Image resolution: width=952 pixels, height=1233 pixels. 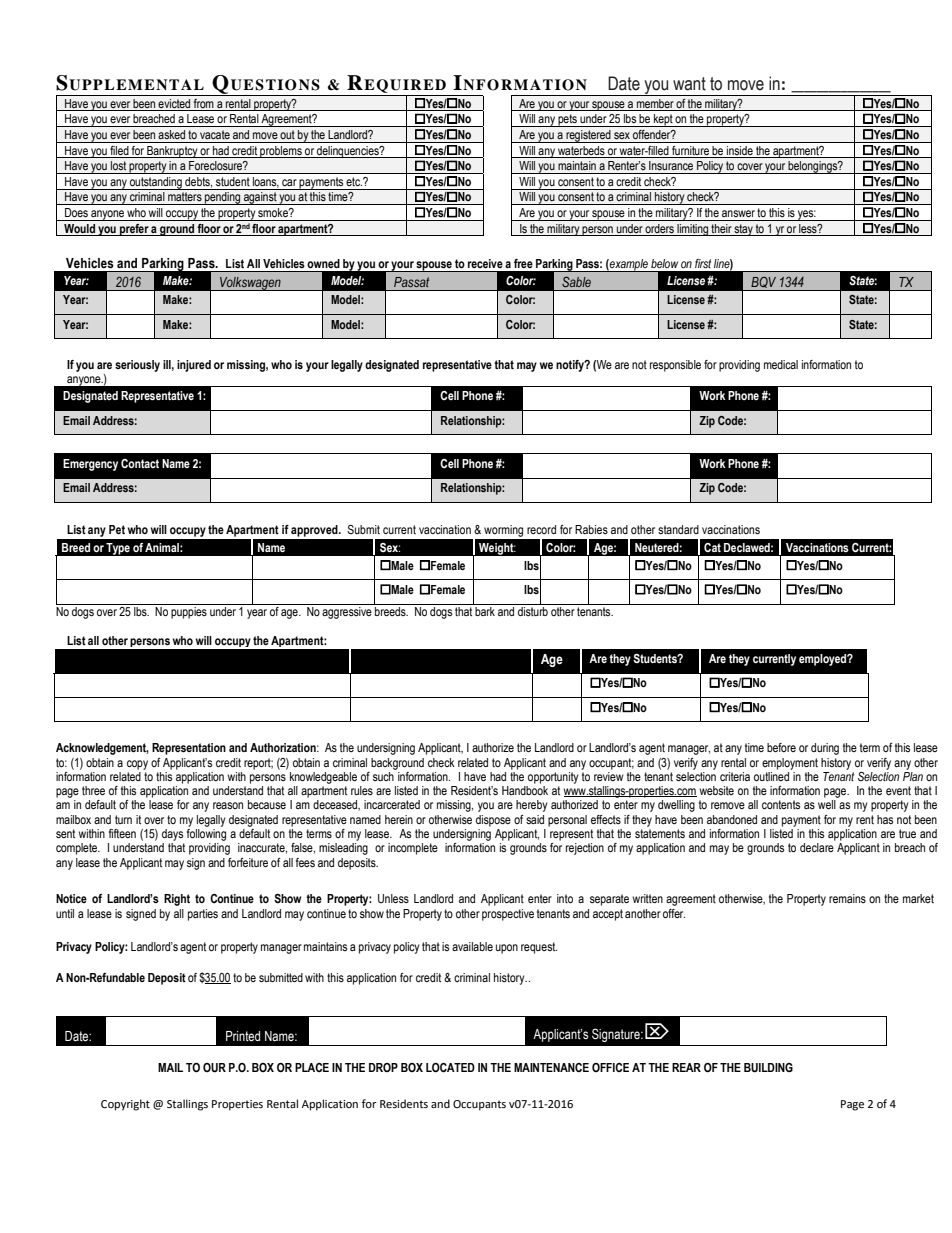 What do you see at coordinates (102, 749) in the screenshot?
I see `Acknowledgement` at bounding box center [102, 749].
